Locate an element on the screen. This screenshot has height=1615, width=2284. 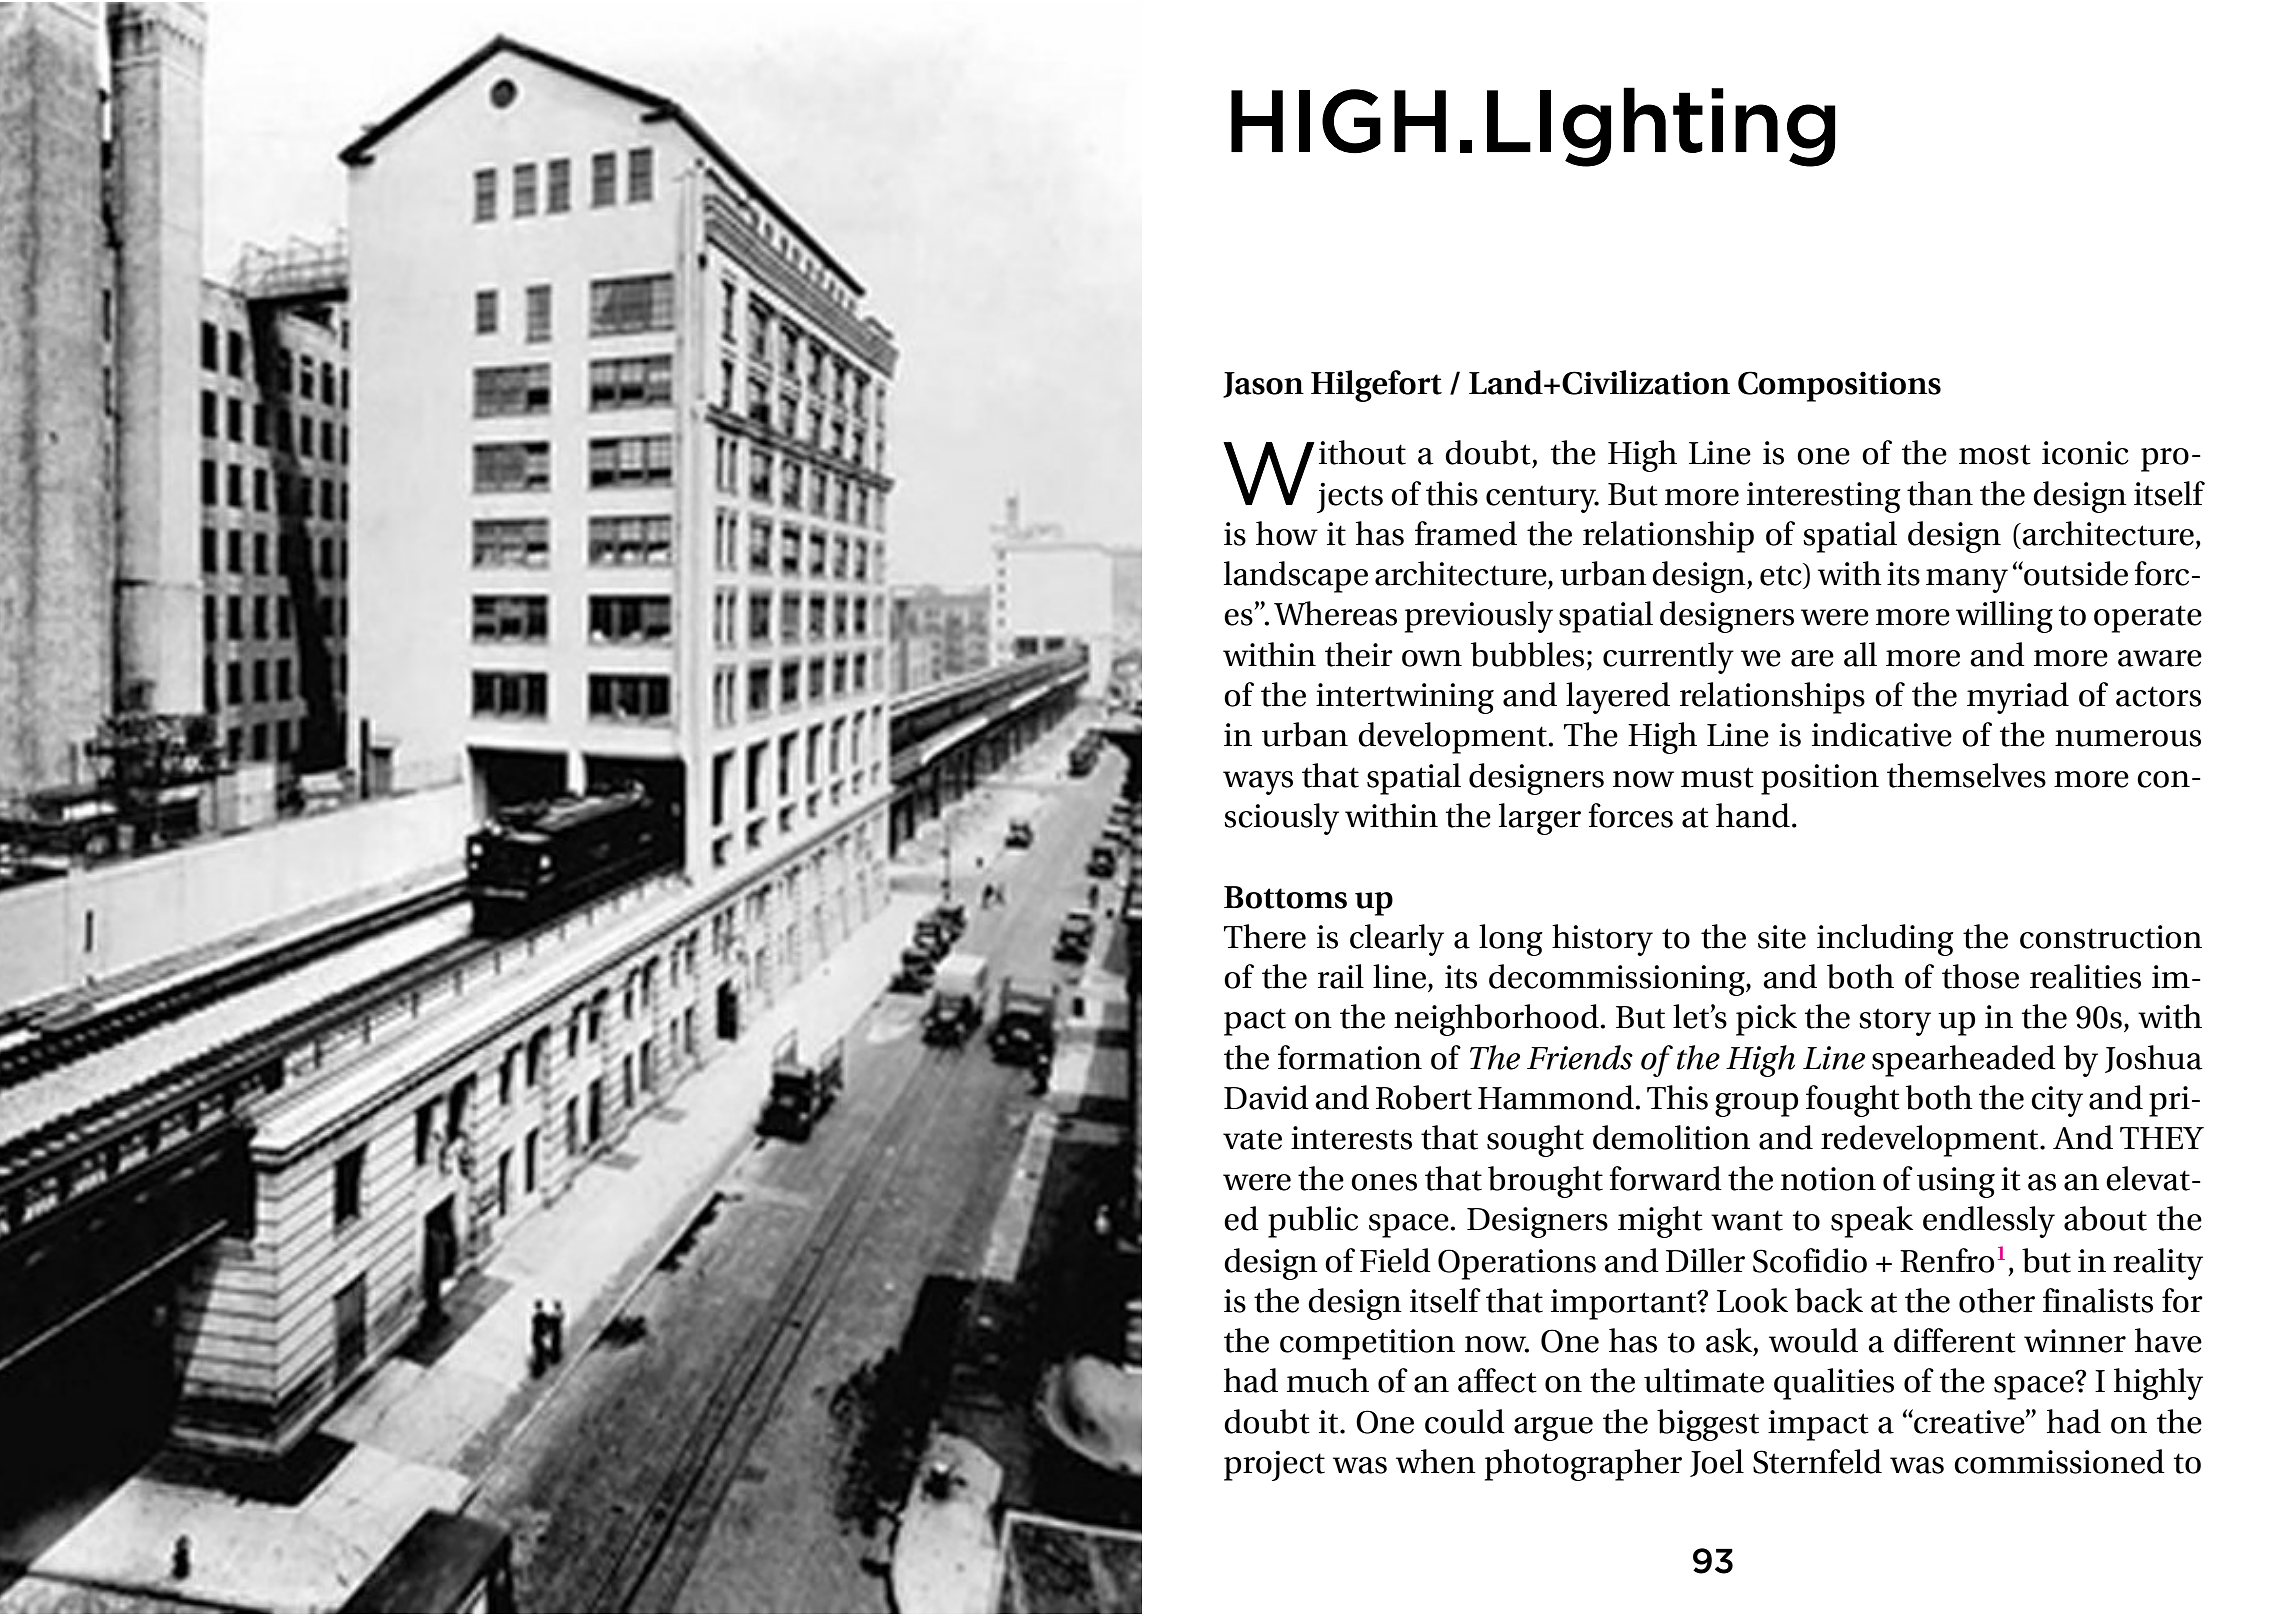
group is located at coordinates (1756, 1105).
